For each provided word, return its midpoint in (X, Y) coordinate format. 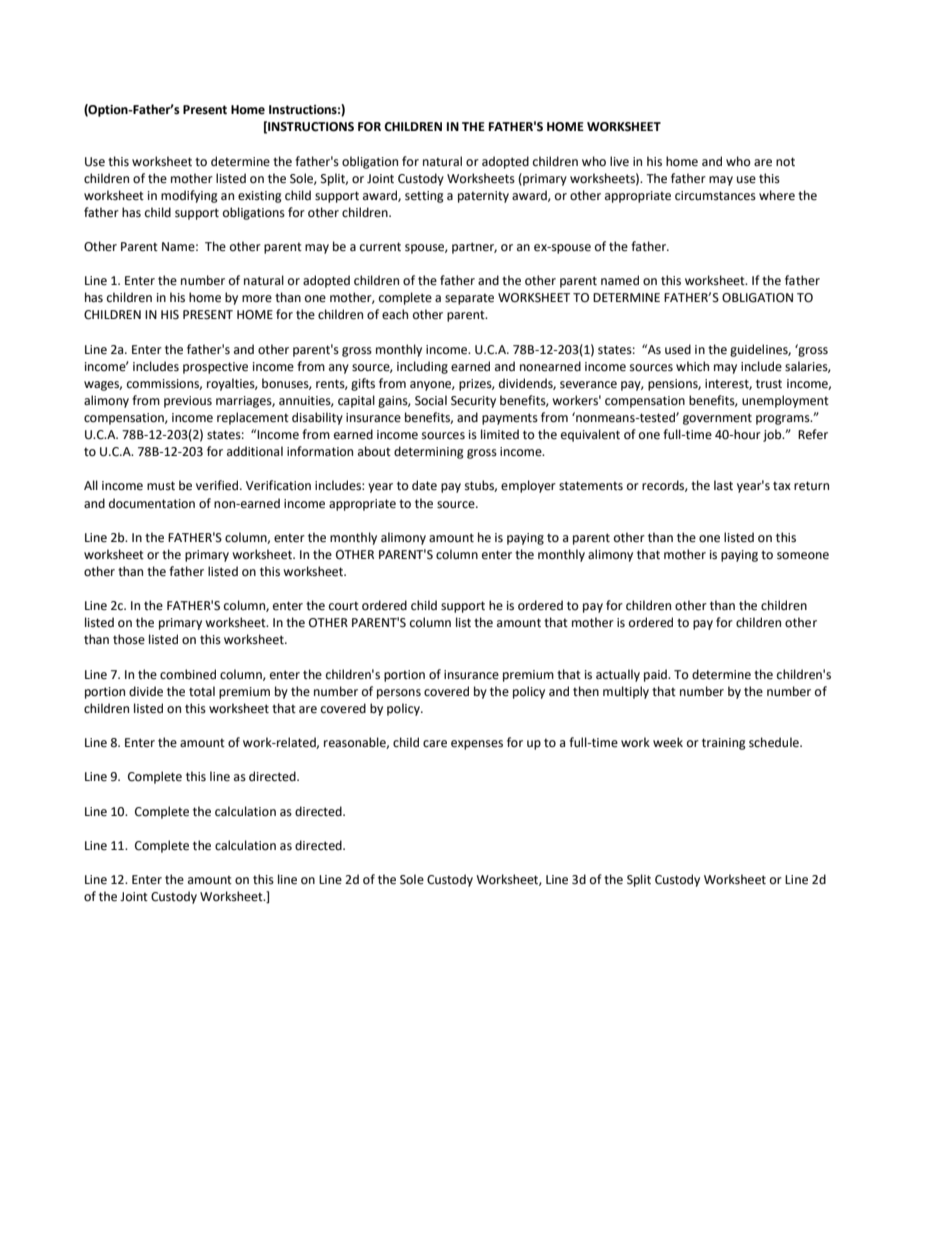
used (678, 349)
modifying (189, 196)
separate (469, 299)
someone (803, 556)
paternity (483, 197)
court (344, 606)
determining (429, 452)
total (202, 691)
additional (255, 451)
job (773, 435)
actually (618, 675)
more (257, 299)
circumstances (715, 196)
